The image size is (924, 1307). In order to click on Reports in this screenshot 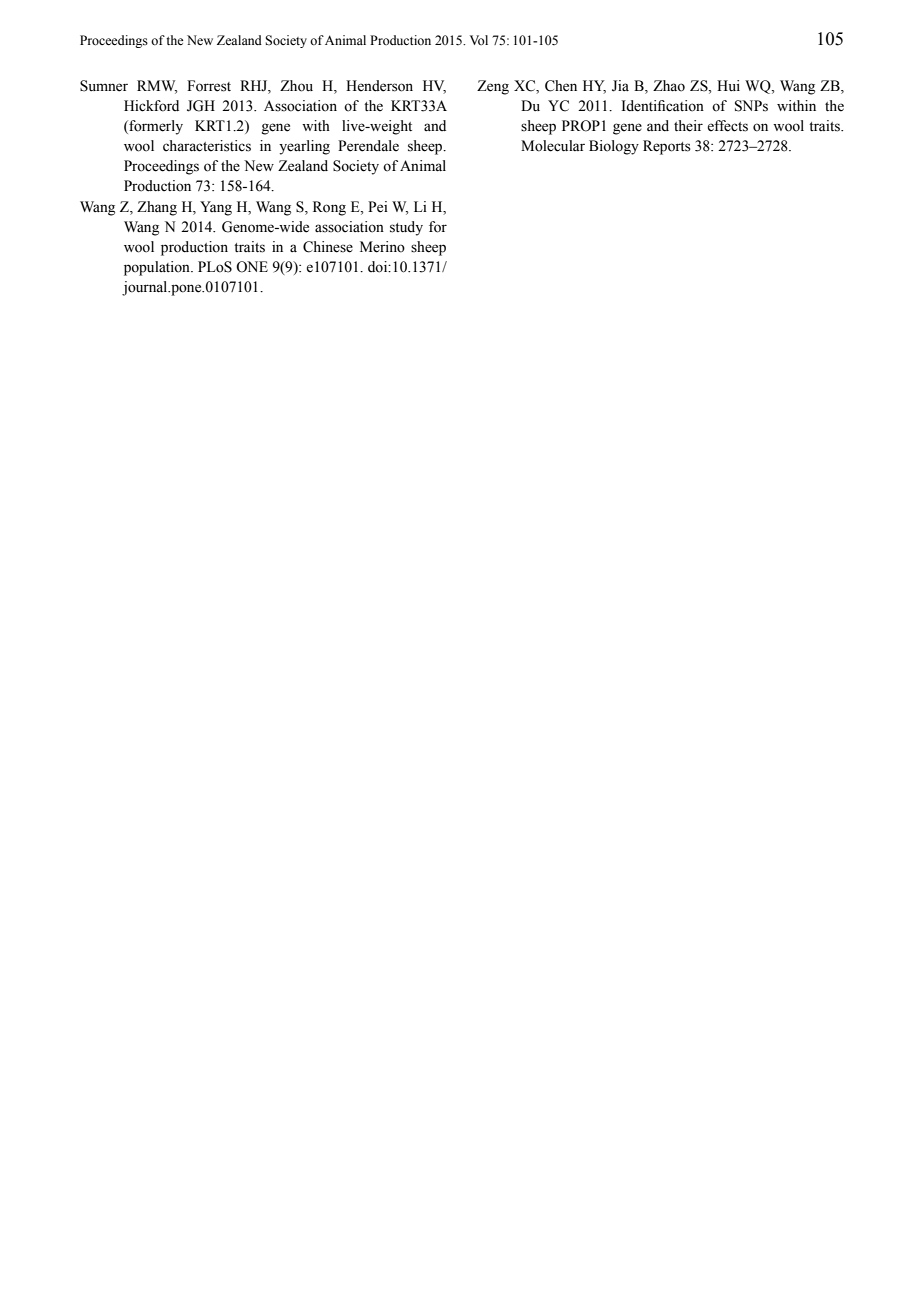, I will do `click(667, 147)`.
